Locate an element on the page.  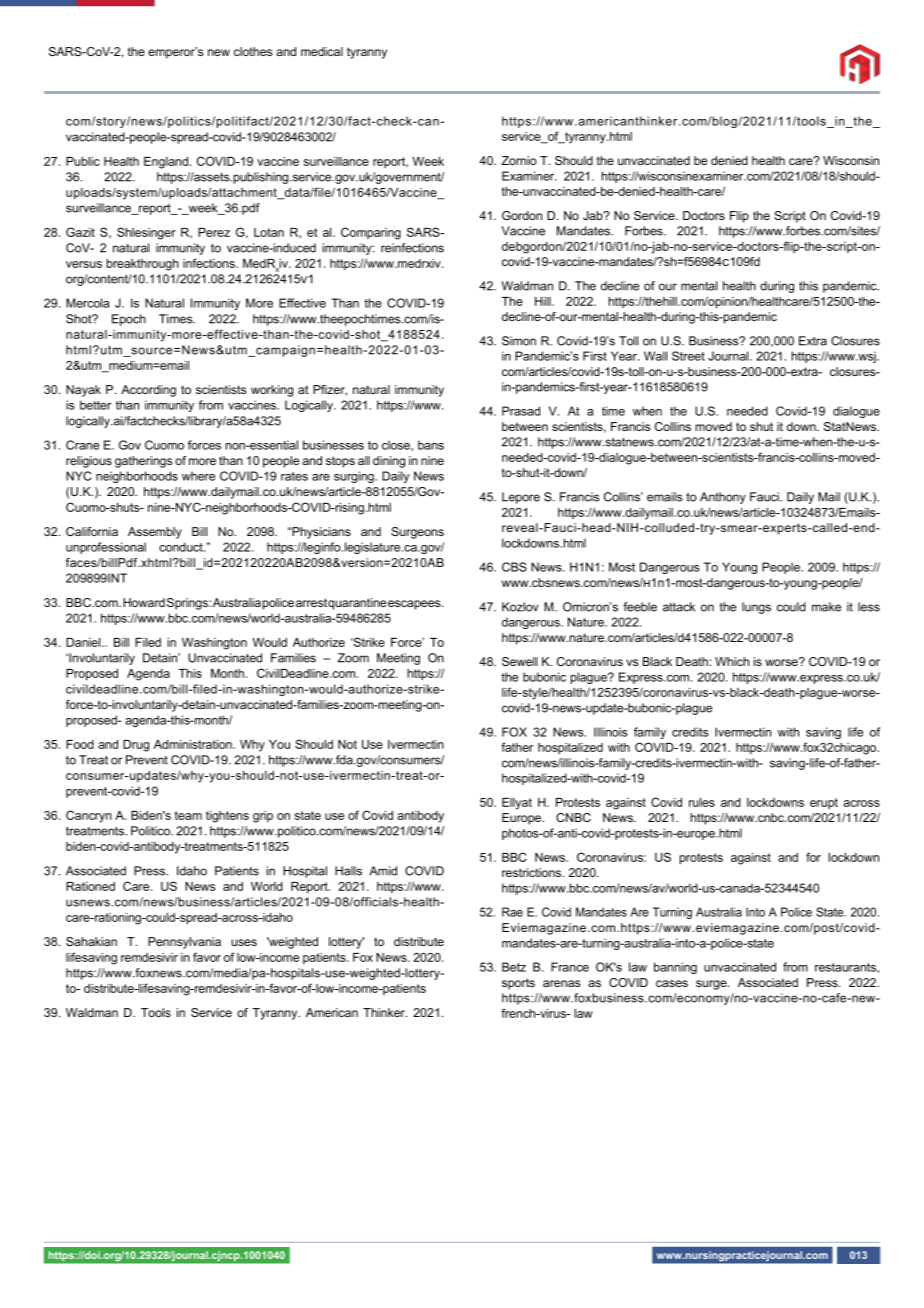
Simon is located at coordinates (519, 341).
